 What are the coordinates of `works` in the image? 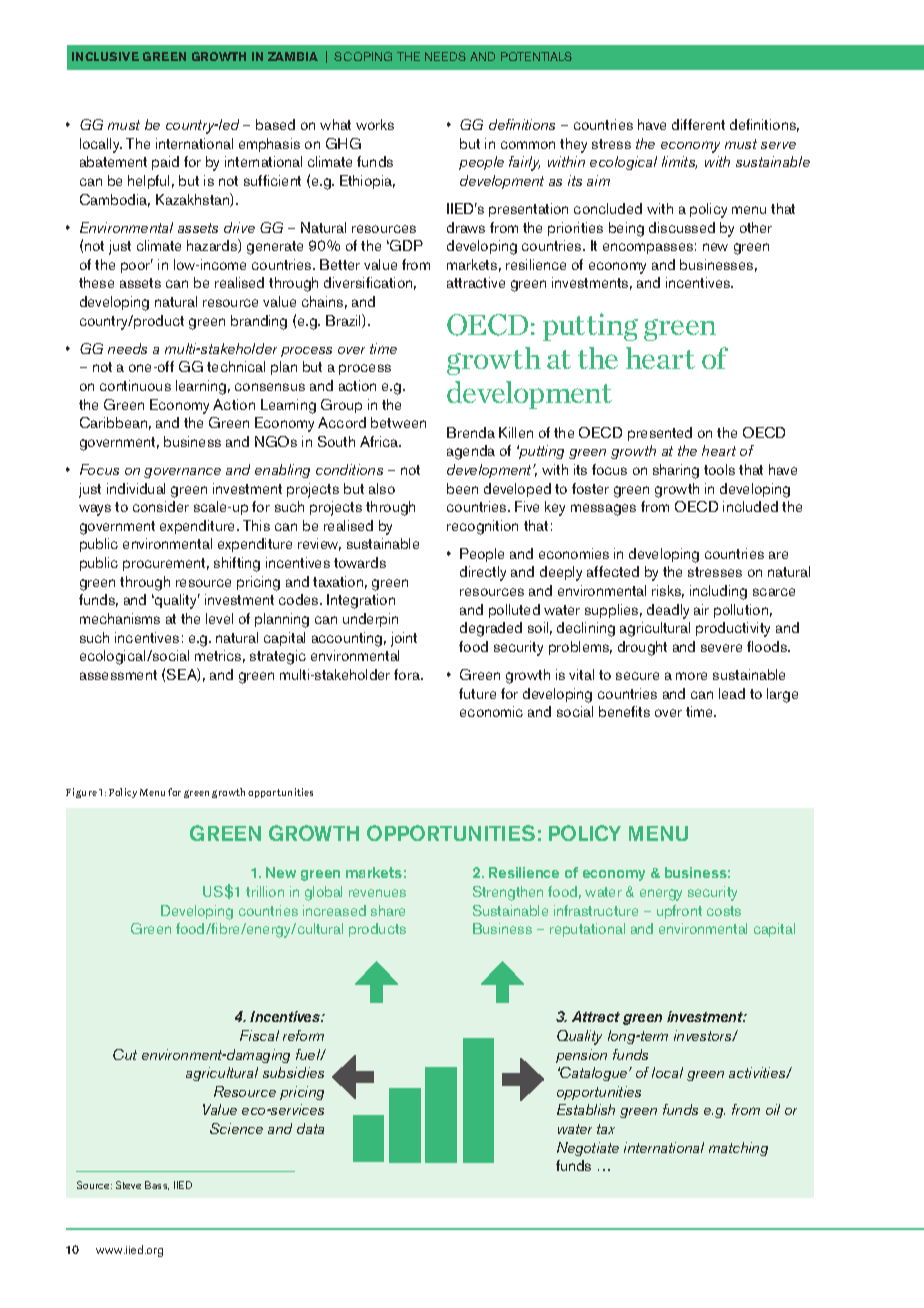 It's located at (375, 124).
